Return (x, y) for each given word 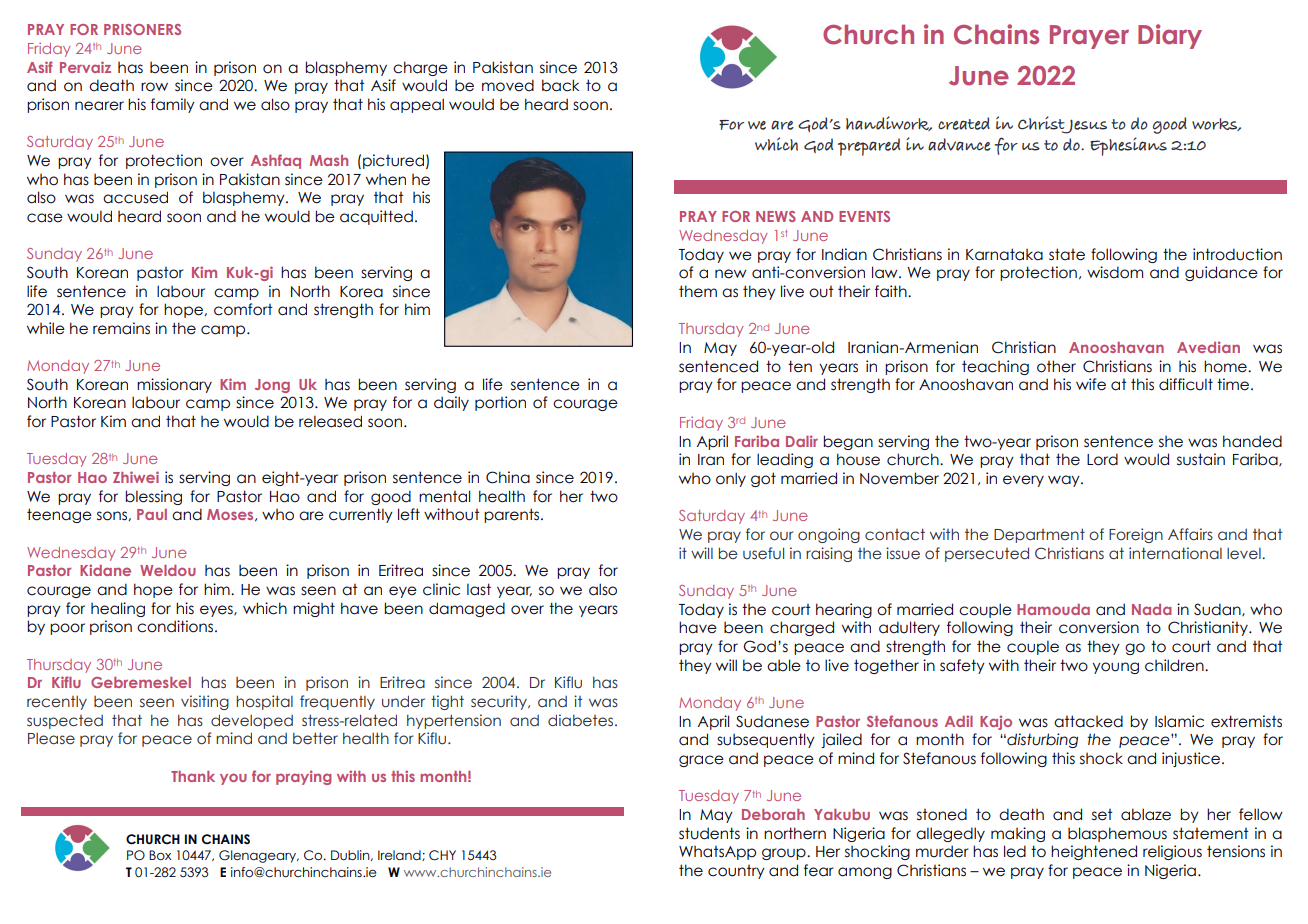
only (731, 479)
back (560, 85)
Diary (1170, 36)
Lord (1102, 459)
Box (160, 855)
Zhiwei (136, 477)
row (154, 87)
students (709, 833)
